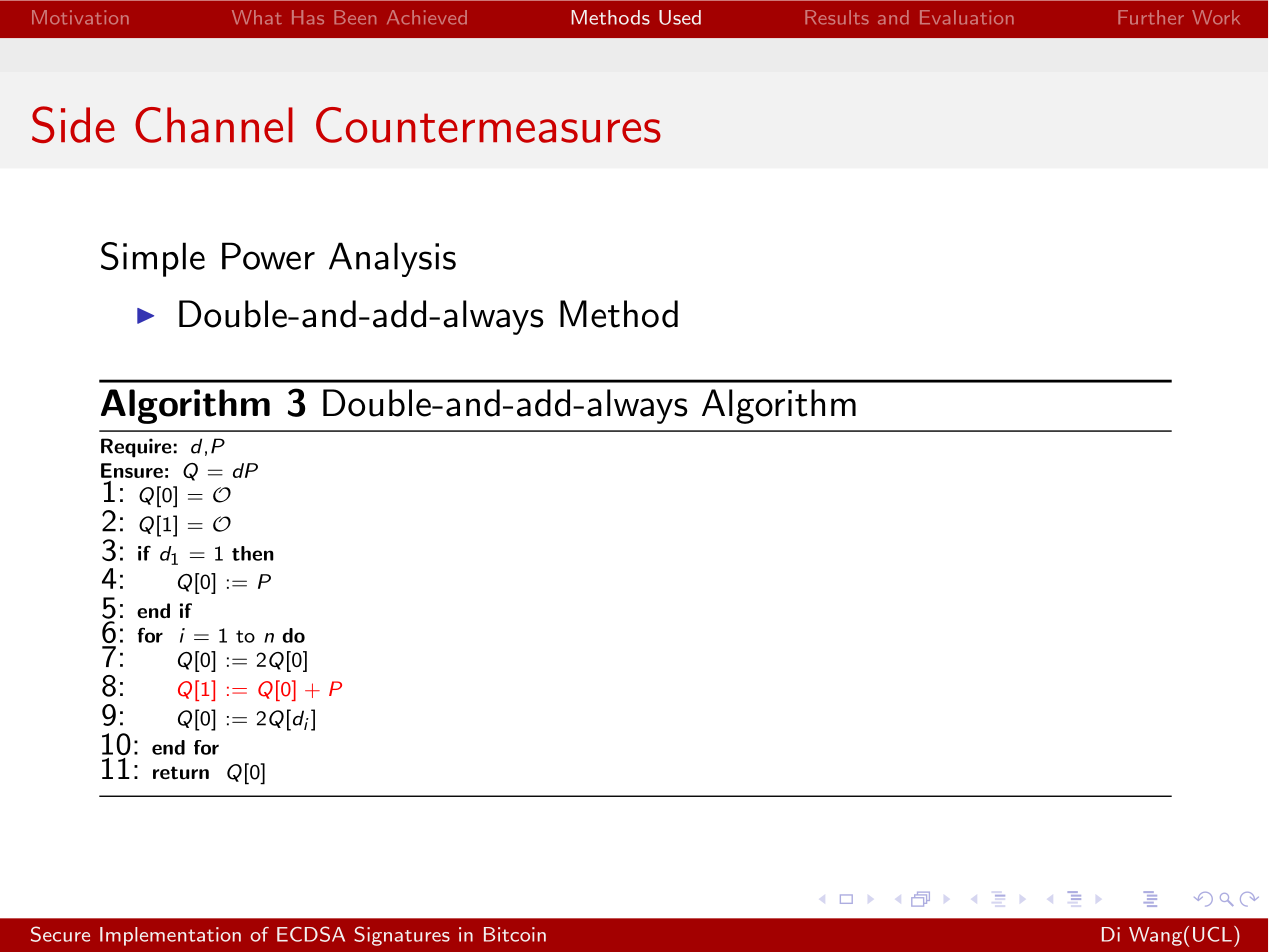 This screenshot has width=1271, height=952. I want to click on Simple, so click(153, 259).
